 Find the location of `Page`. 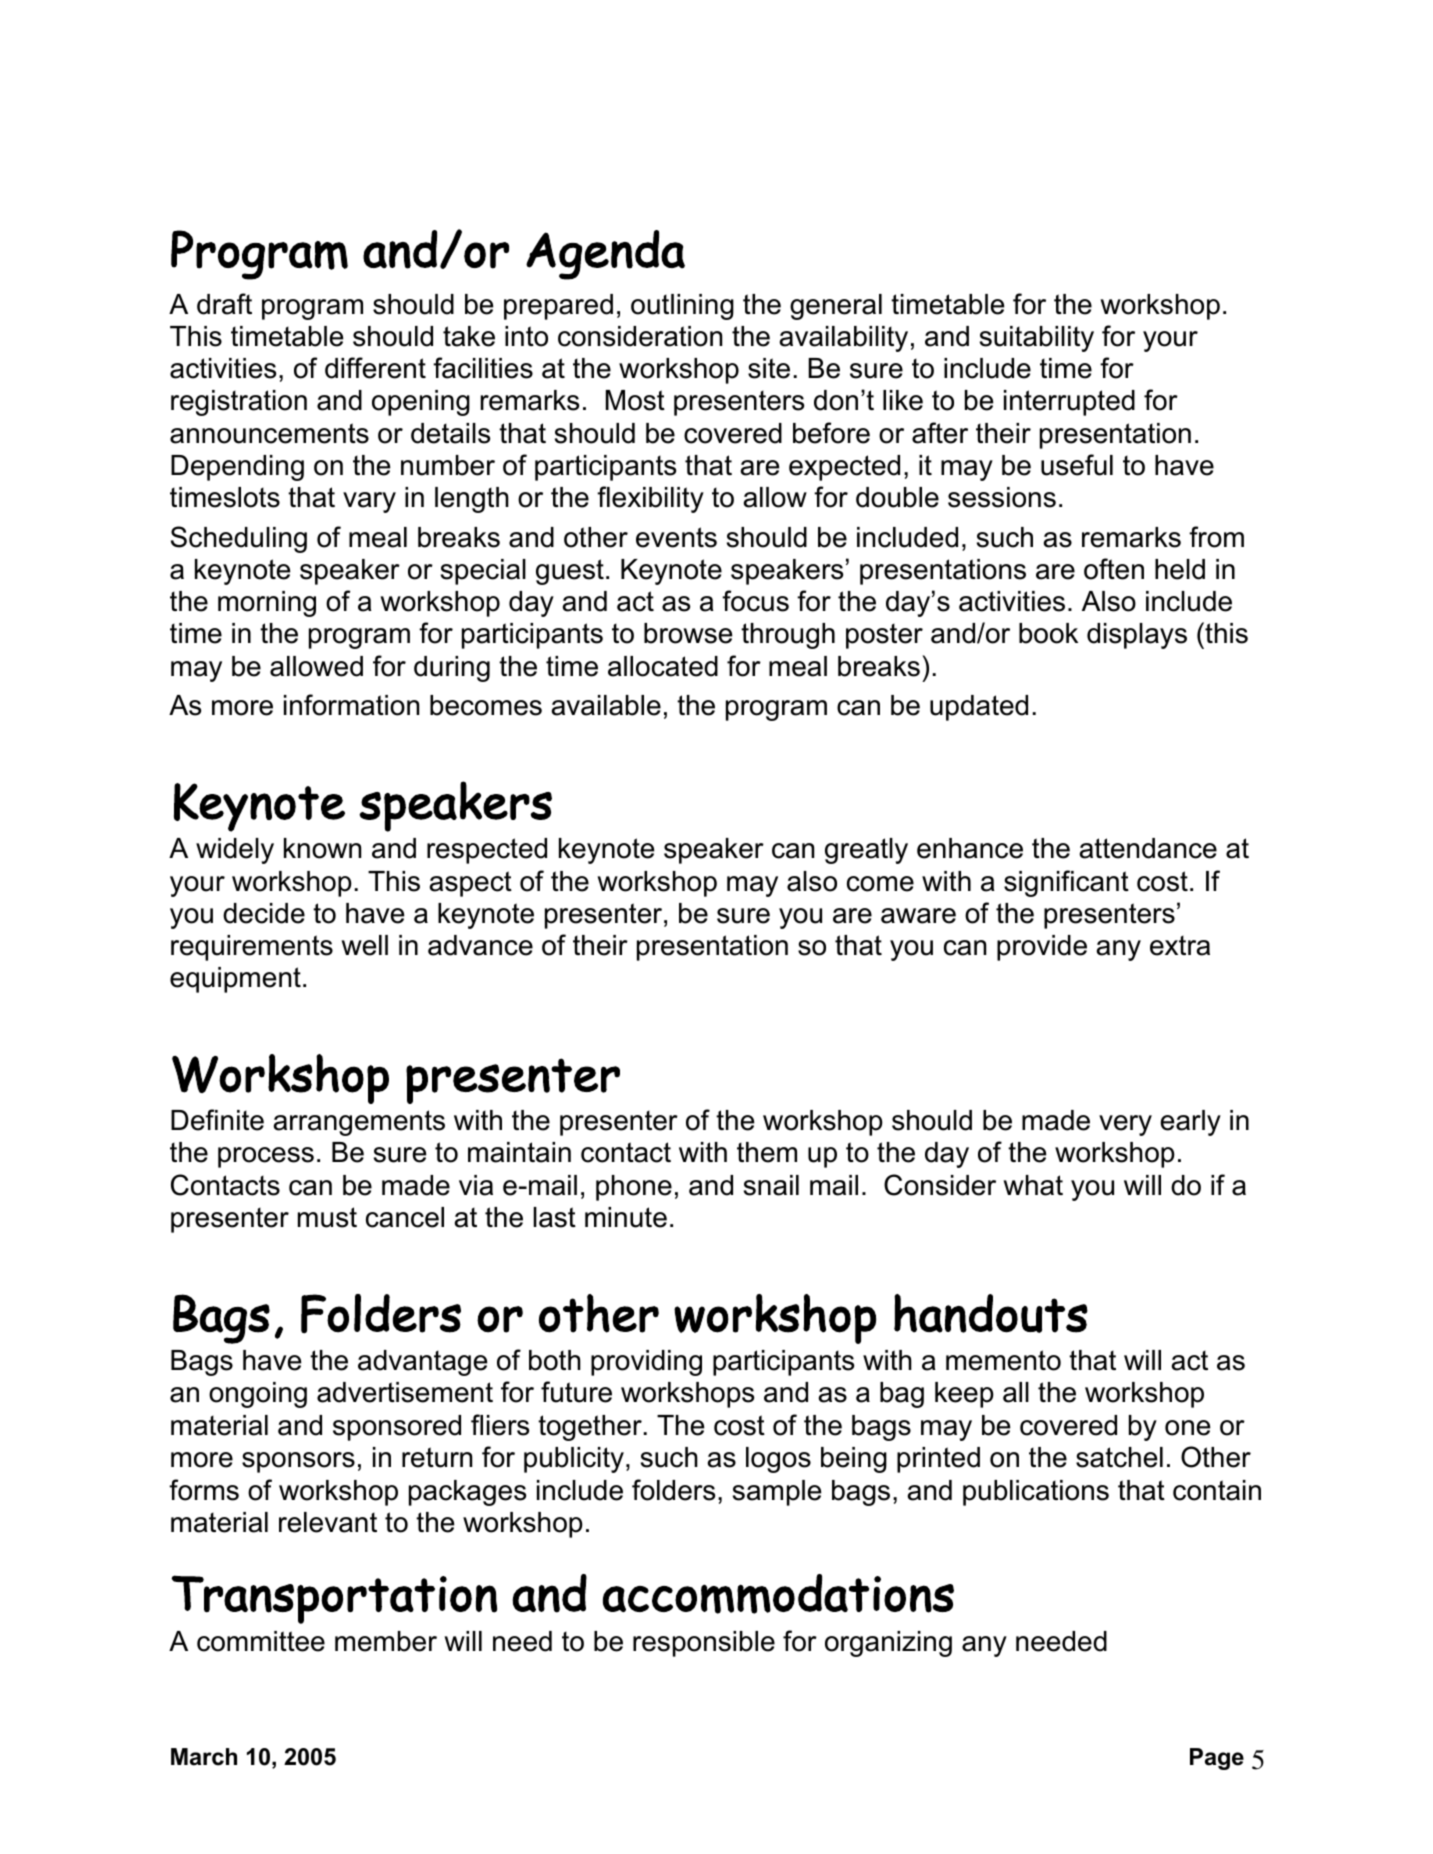

Page is located at coordinates (1217, 1759).
